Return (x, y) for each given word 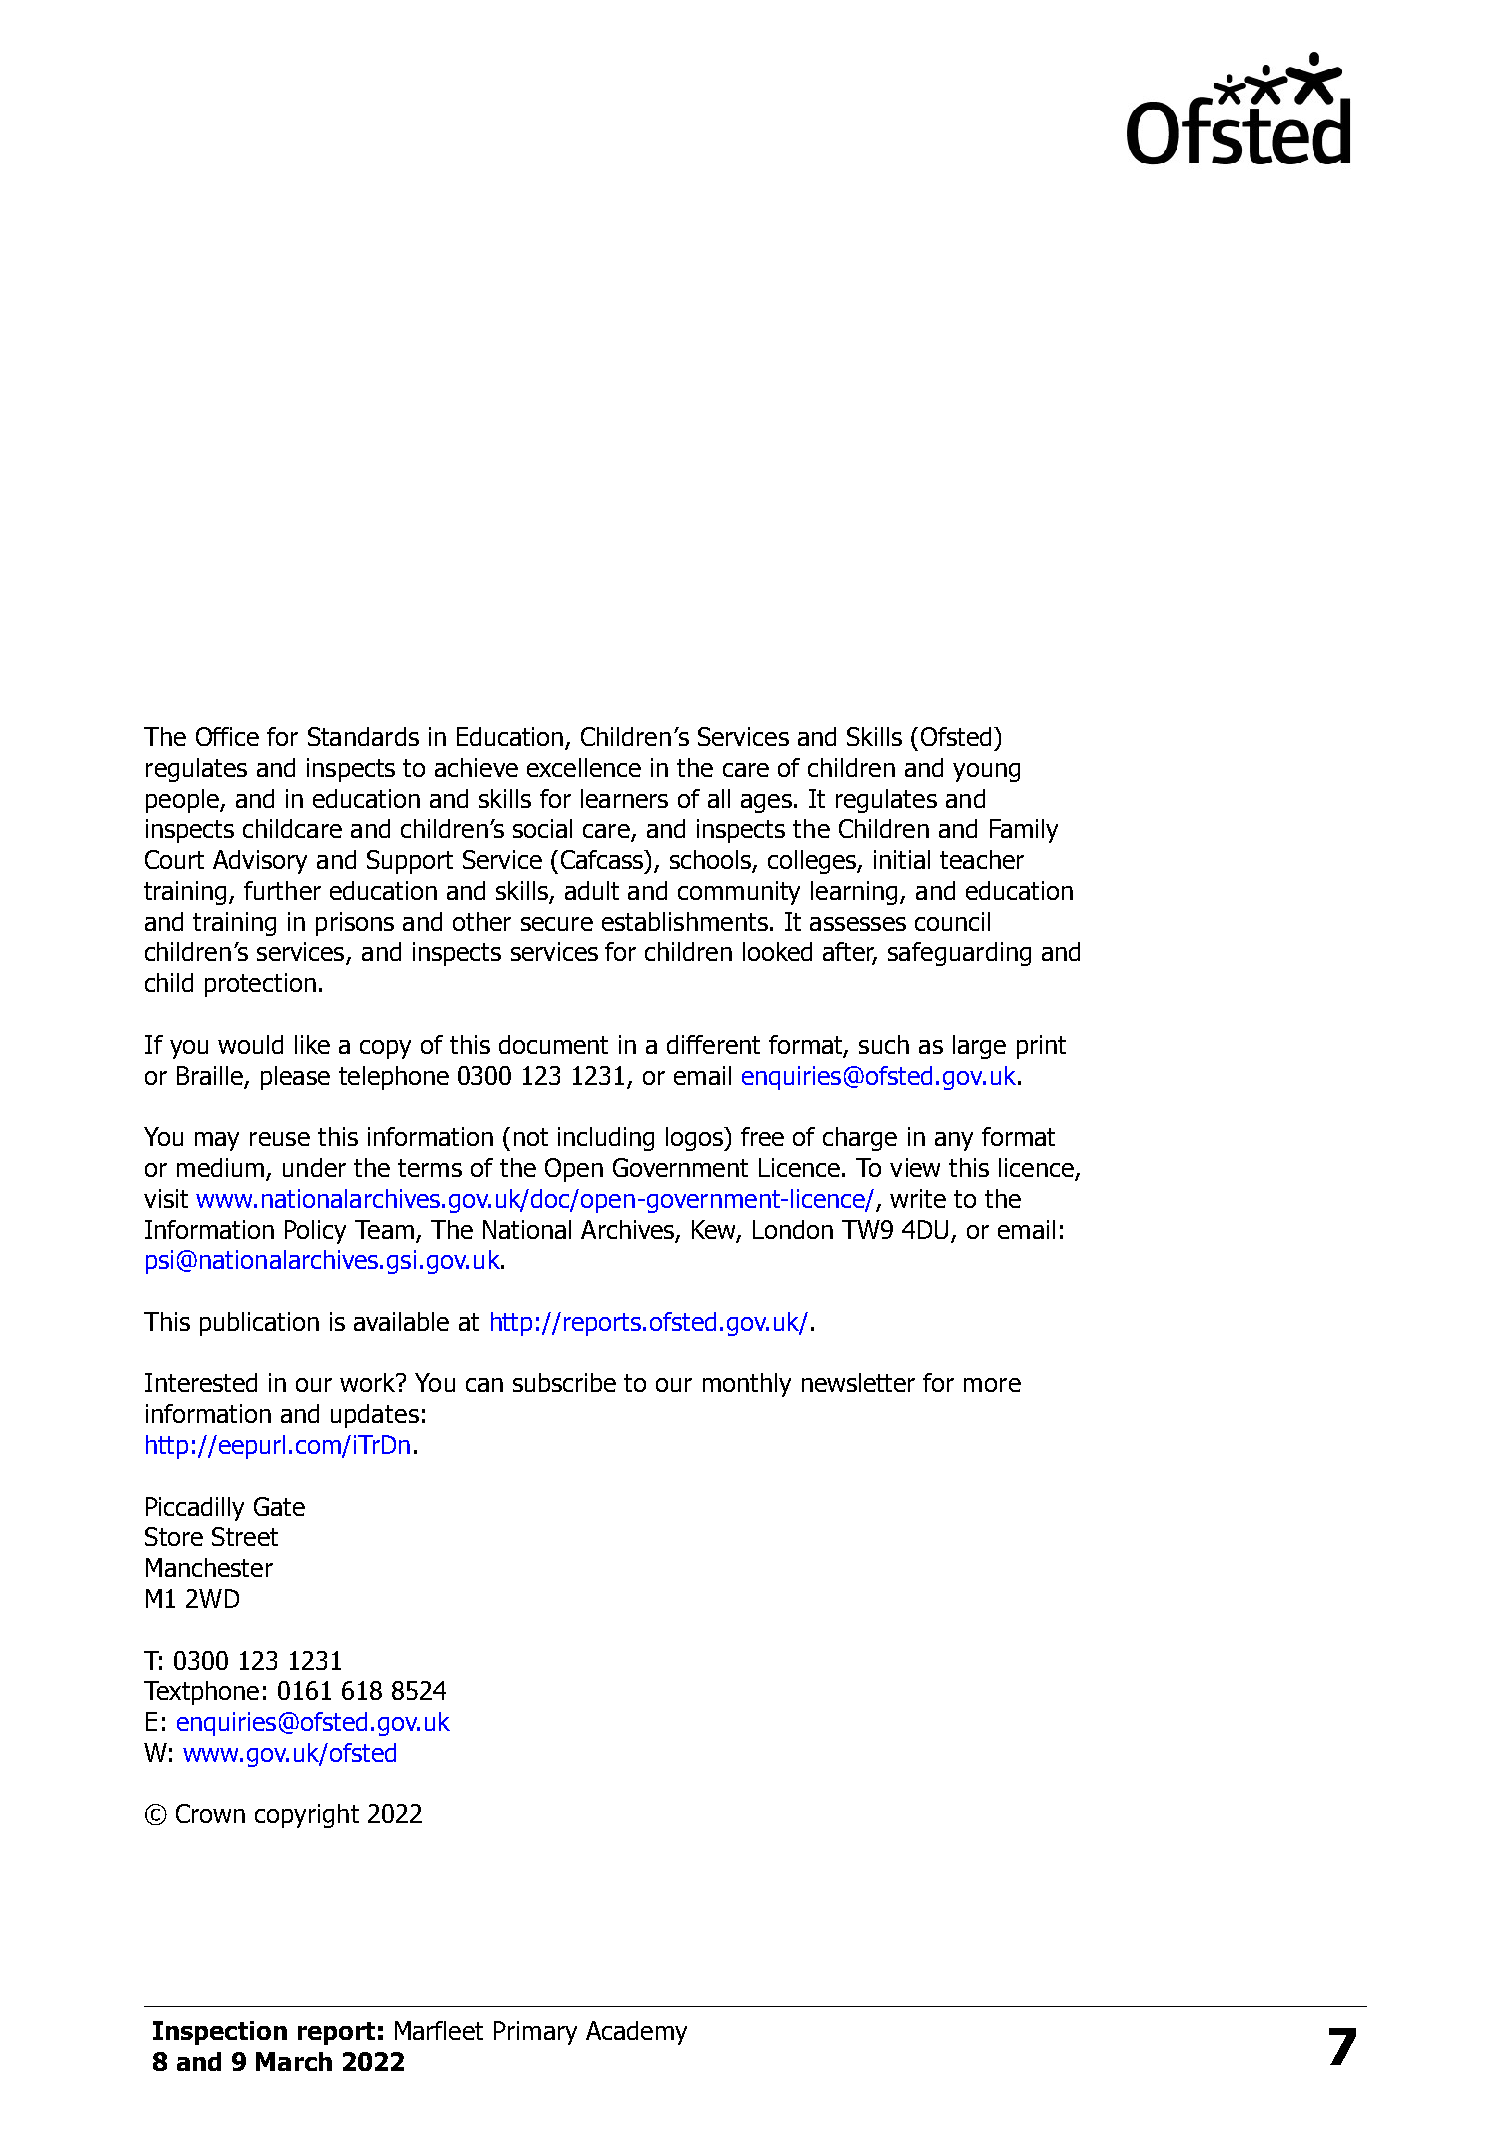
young (986, 772)
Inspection (220, 2033)
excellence (584, 767)
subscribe (564, 1382)
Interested (201, 1382)
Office (227, 736)
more (992, 1385)
